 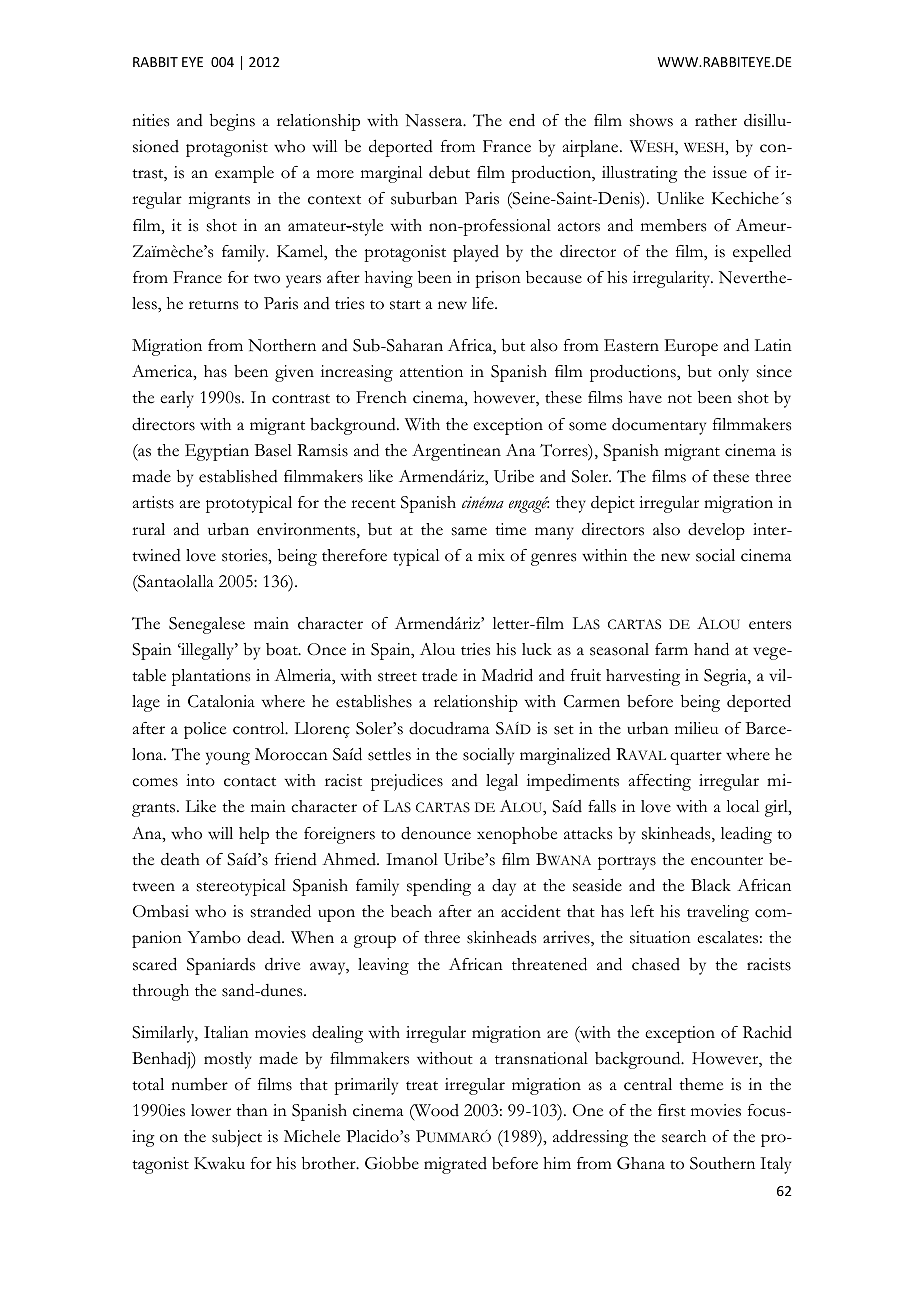 I want to click on Catalonia, so click(x=221, y=701).
